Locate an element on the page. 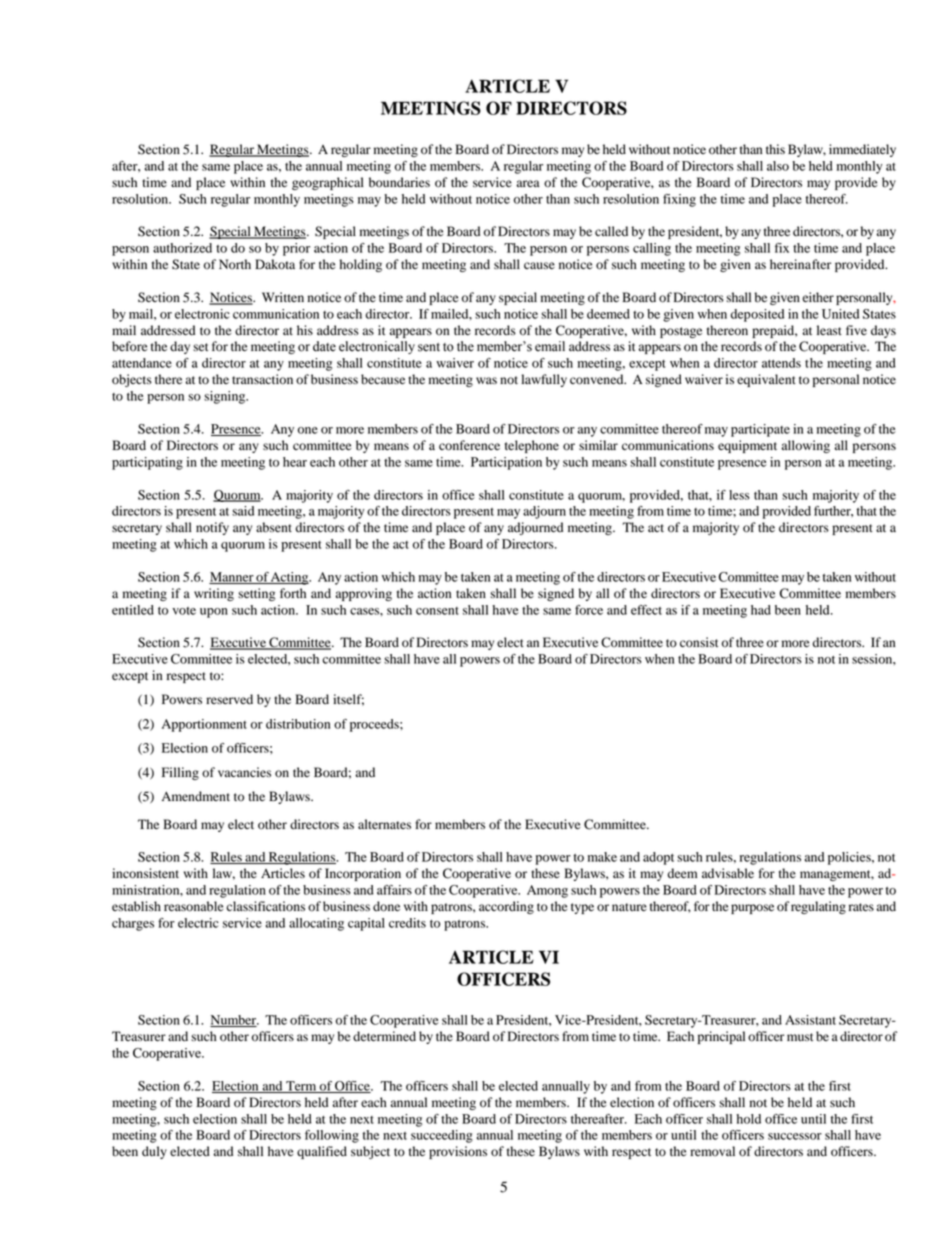  geographical is located at coordinates (328, 183).
